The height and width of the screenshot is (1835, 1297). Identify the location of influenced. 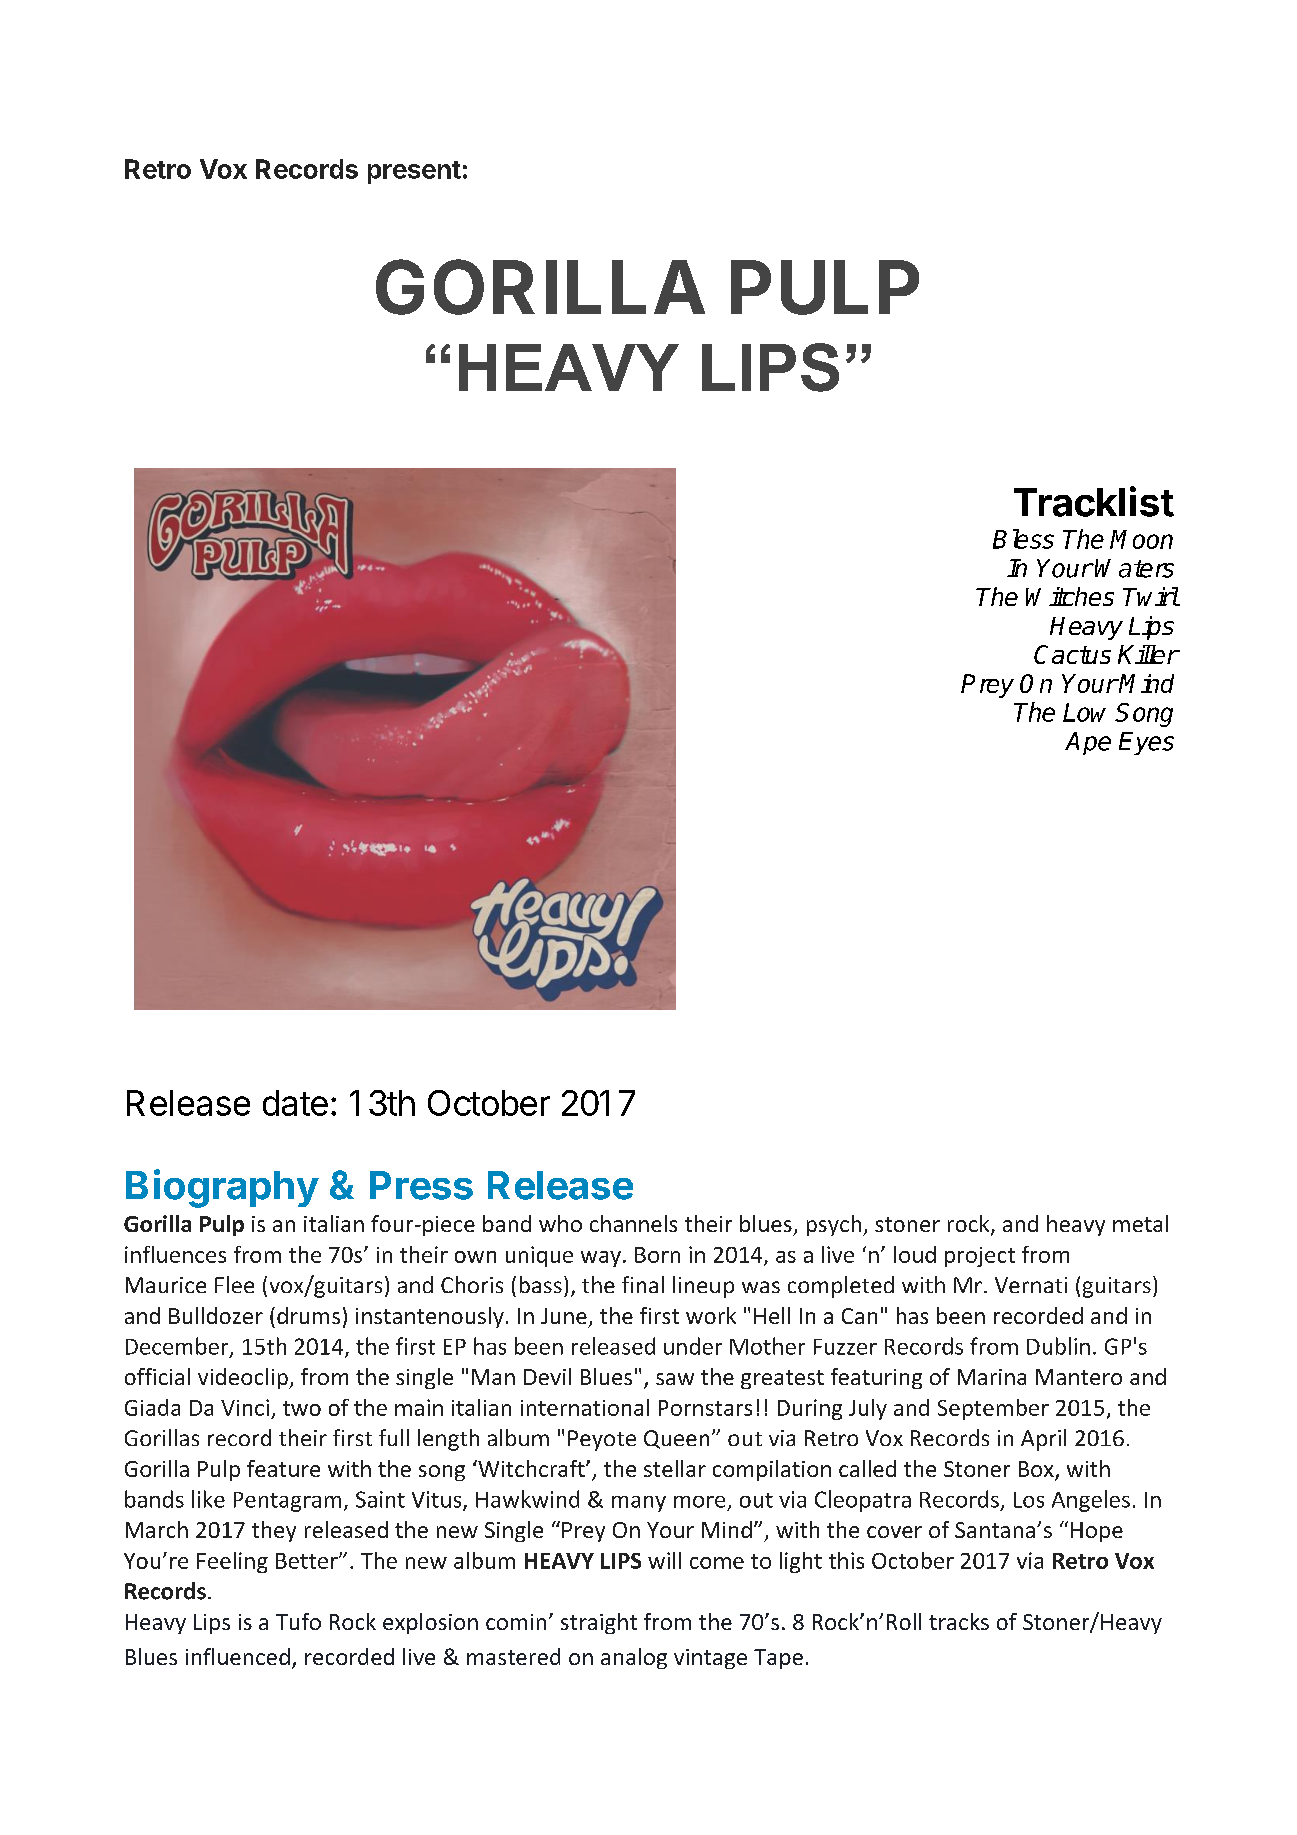
(238, 1656).
